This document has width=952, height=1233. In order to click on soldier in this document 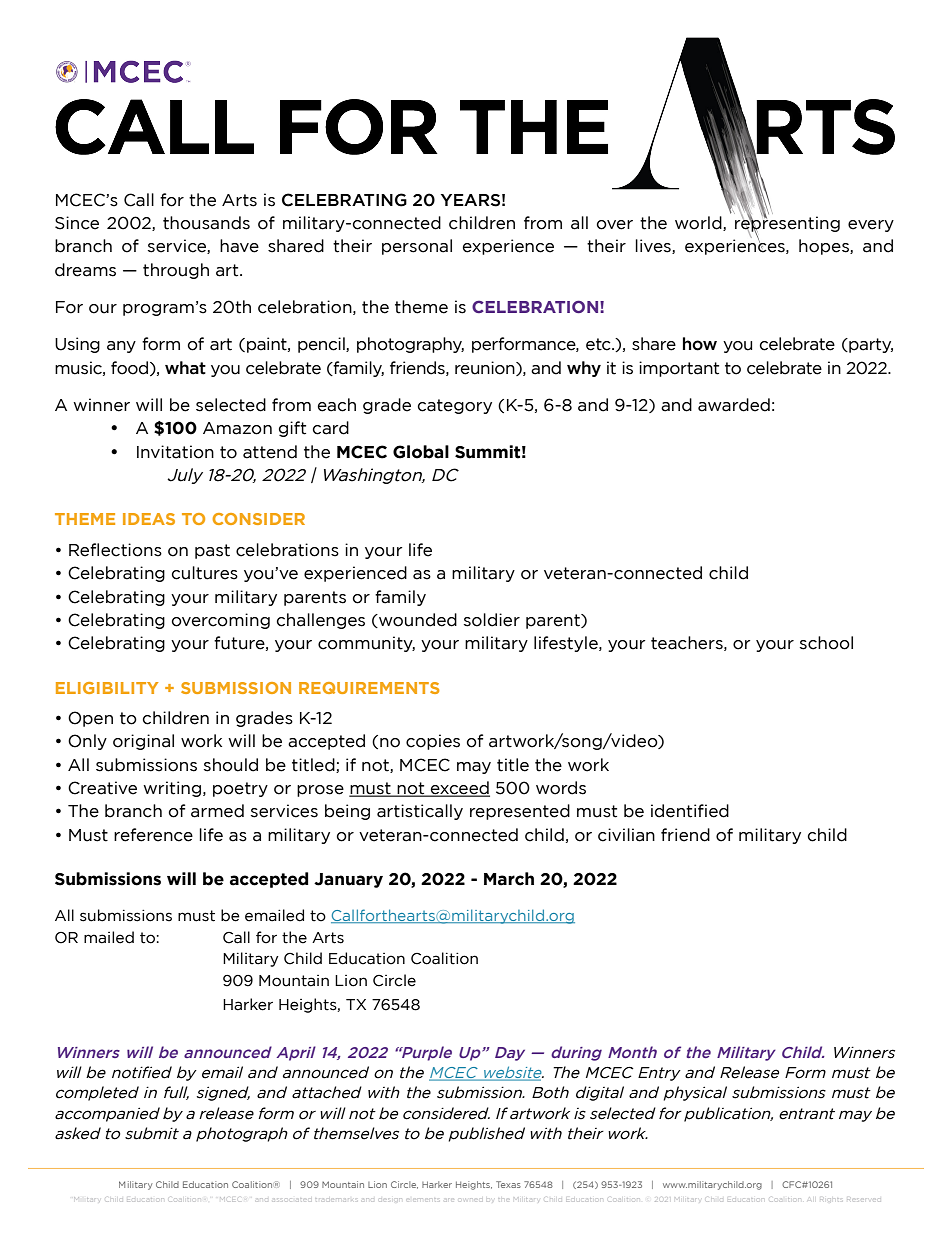, I will do `click(492, 620)`.
